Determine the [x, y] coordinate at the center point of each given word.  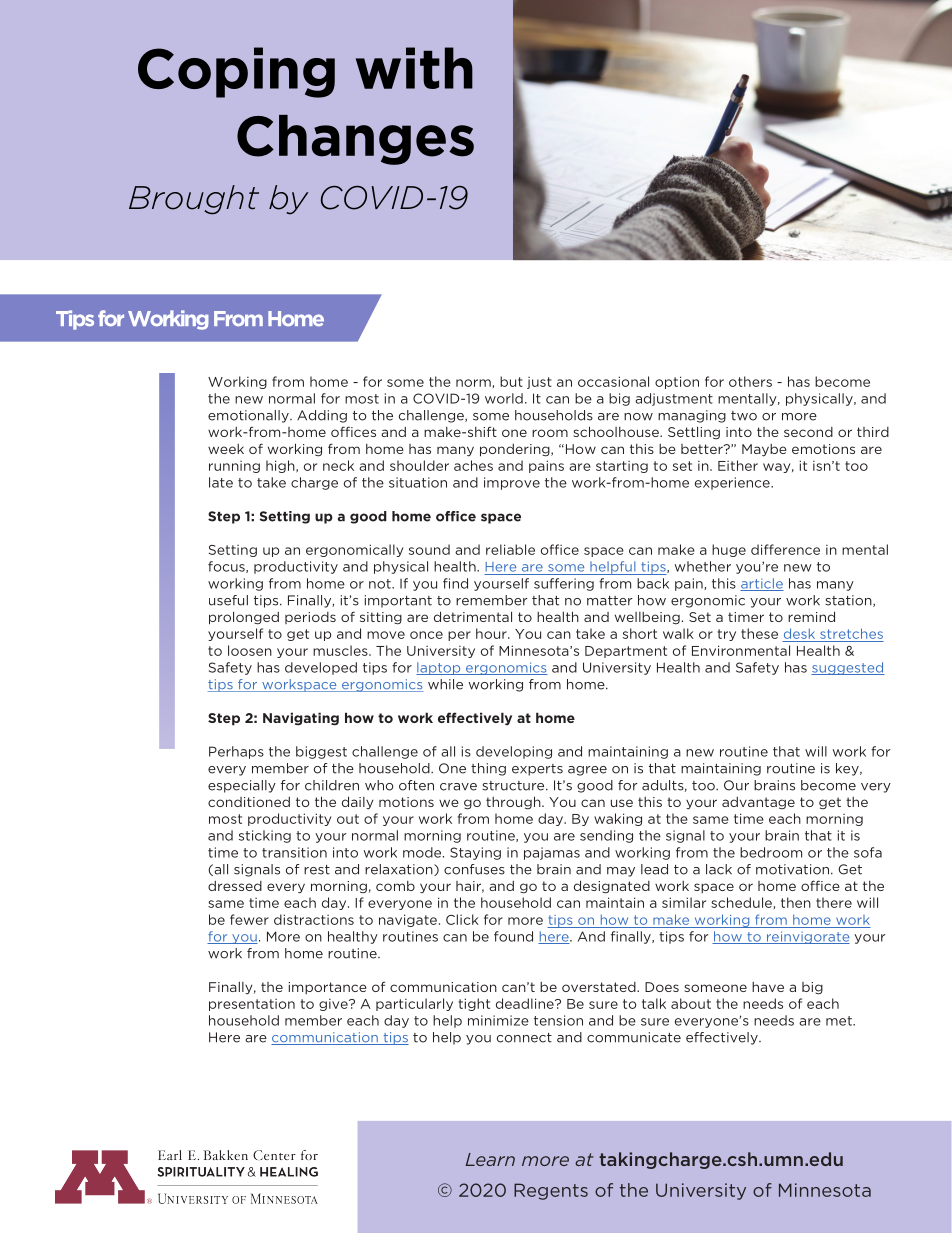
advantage [758, 803]
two [744, 416]
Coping [236, 72]
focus [227, 567]
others [750, 381]
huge [729, 550]
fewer [249, 919]
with [414, 68]
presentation [252, 1005]
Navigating [301, 719]
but [511, 381]
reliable [510, 549]
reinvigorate [807, 937]
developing [514, 752]
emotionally [249, 416]
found [513, 936]
